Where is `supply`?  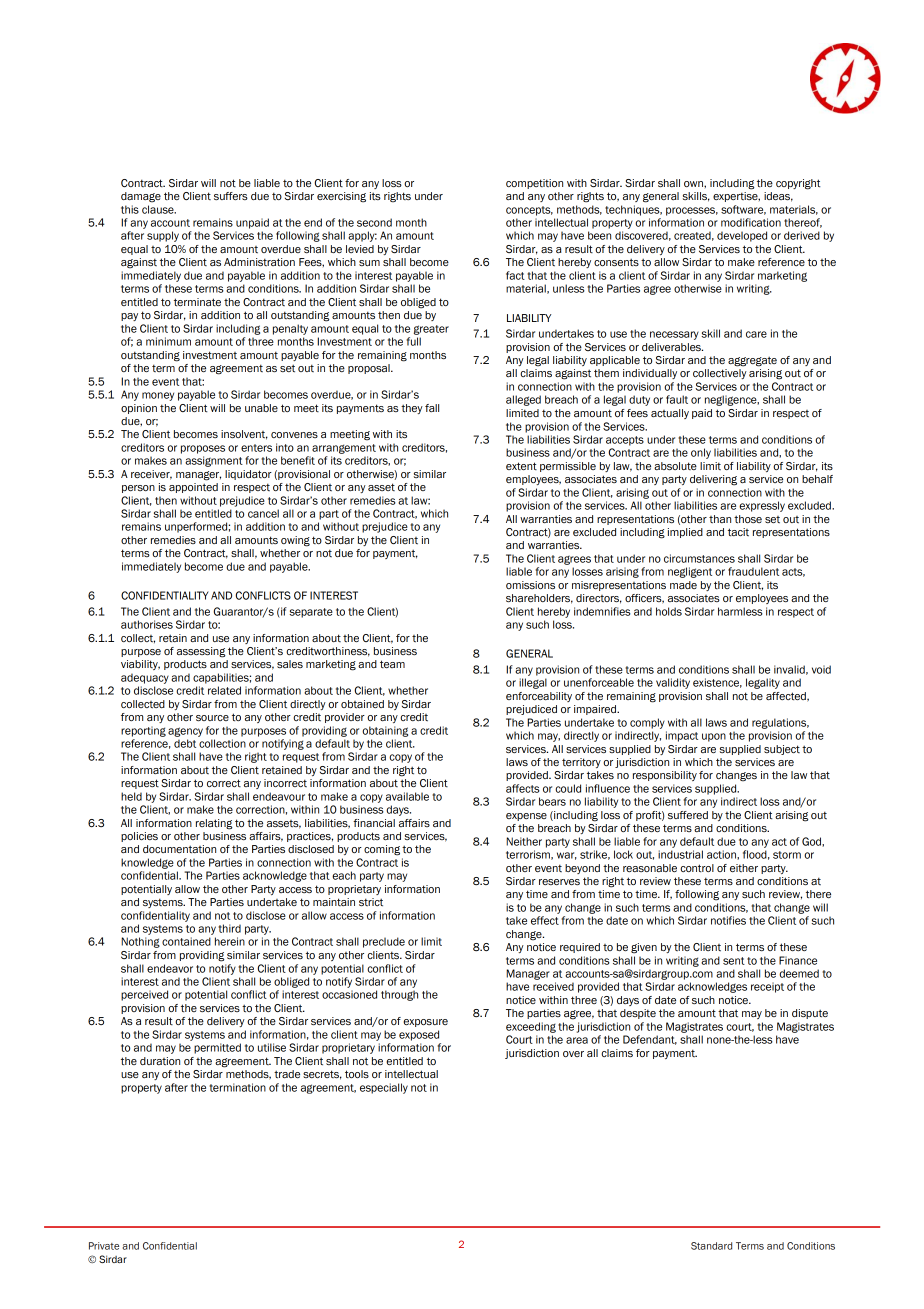 supply is located at coordinates (163, 236).
